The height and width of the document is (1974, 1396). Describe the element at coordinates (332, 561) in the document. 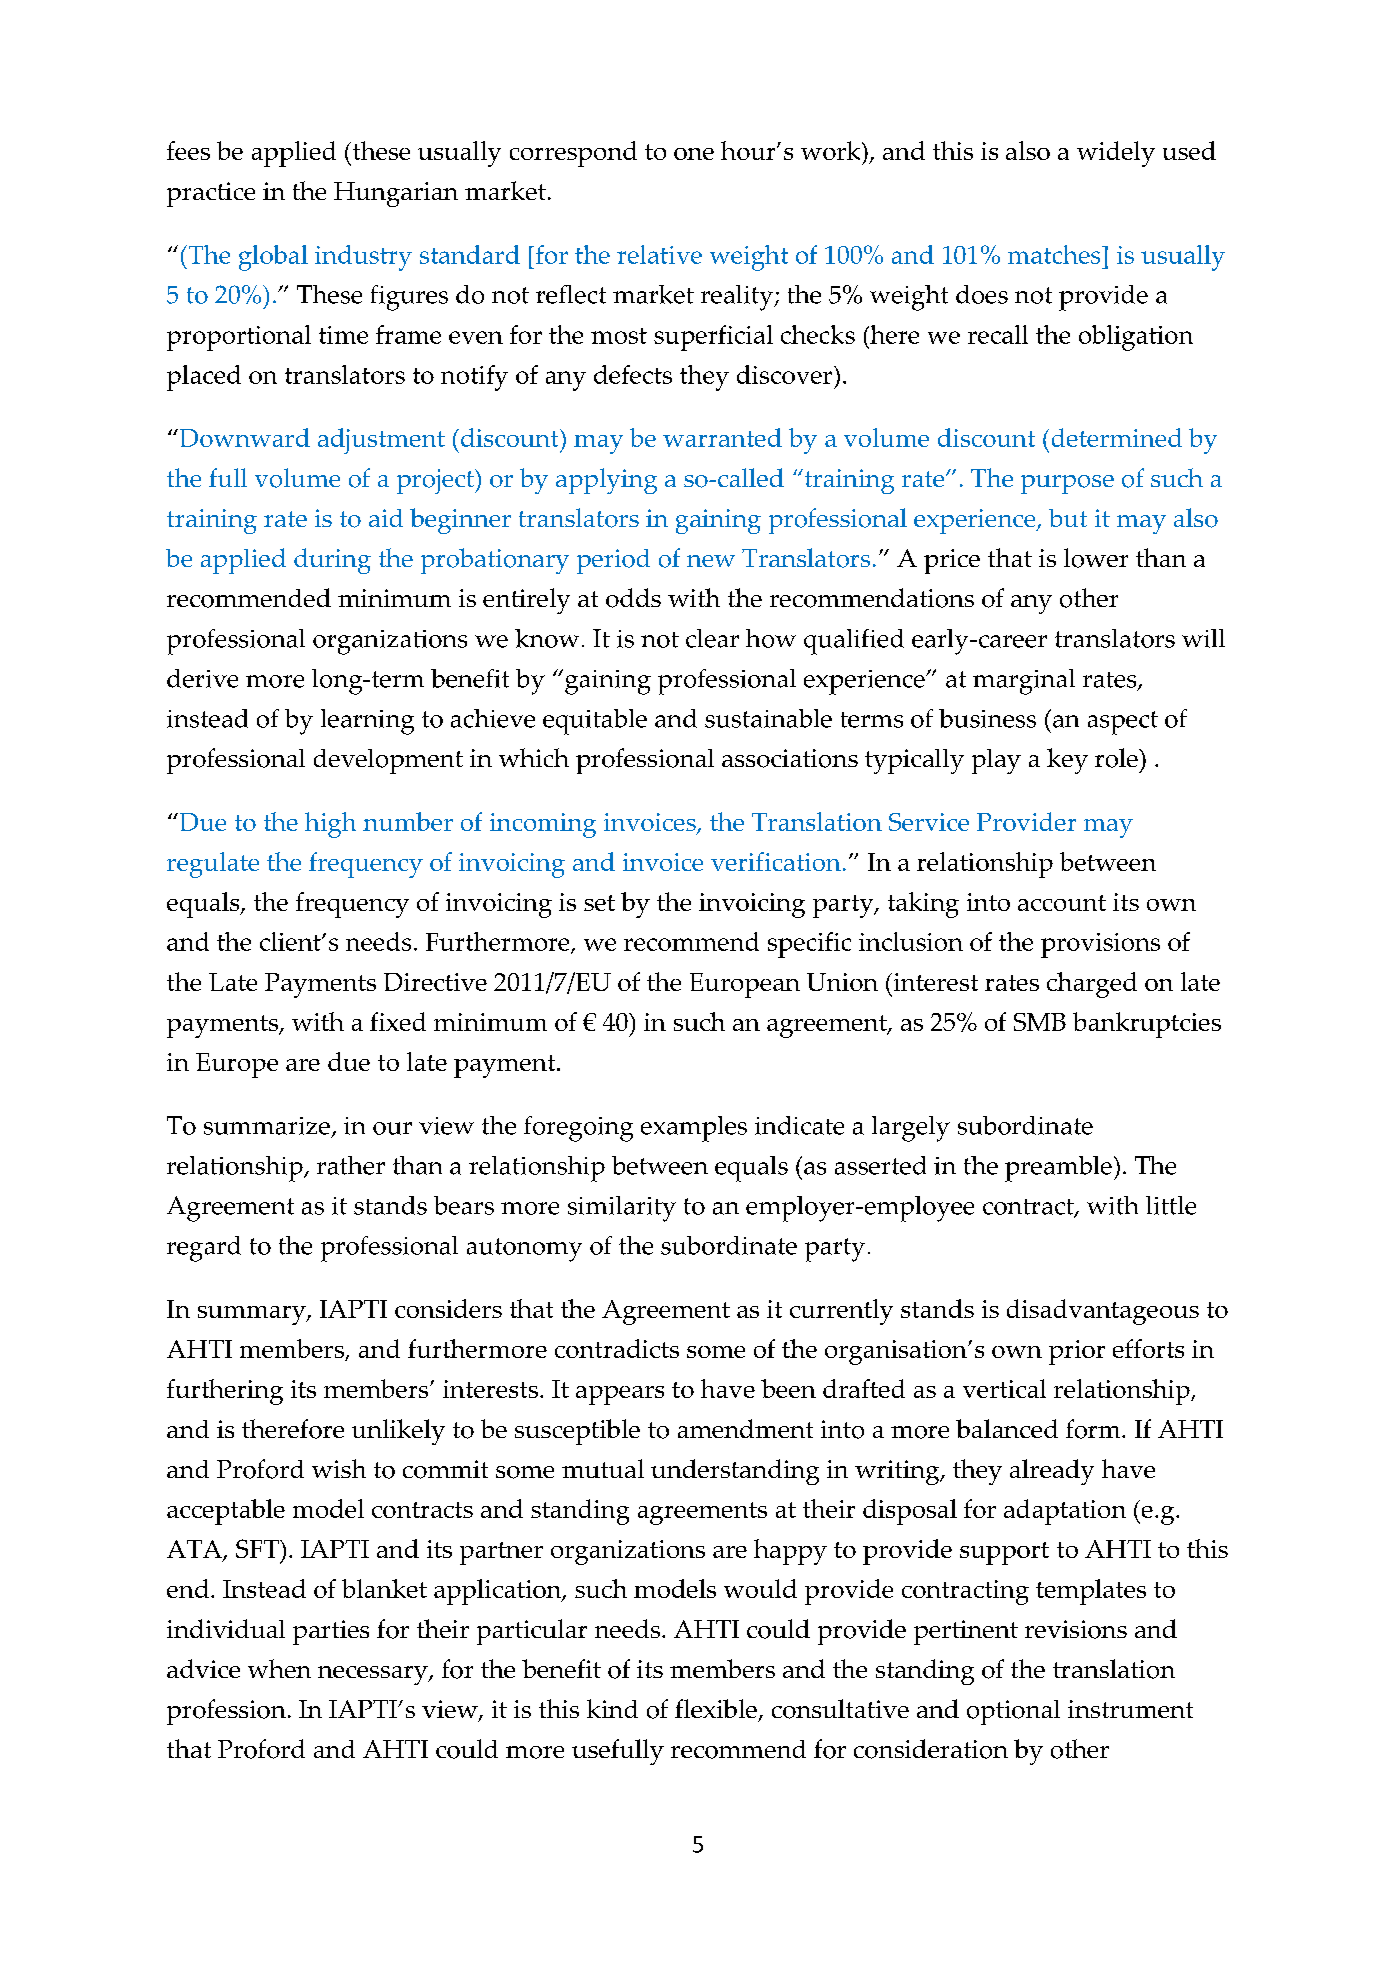

I see `during` at that location.
